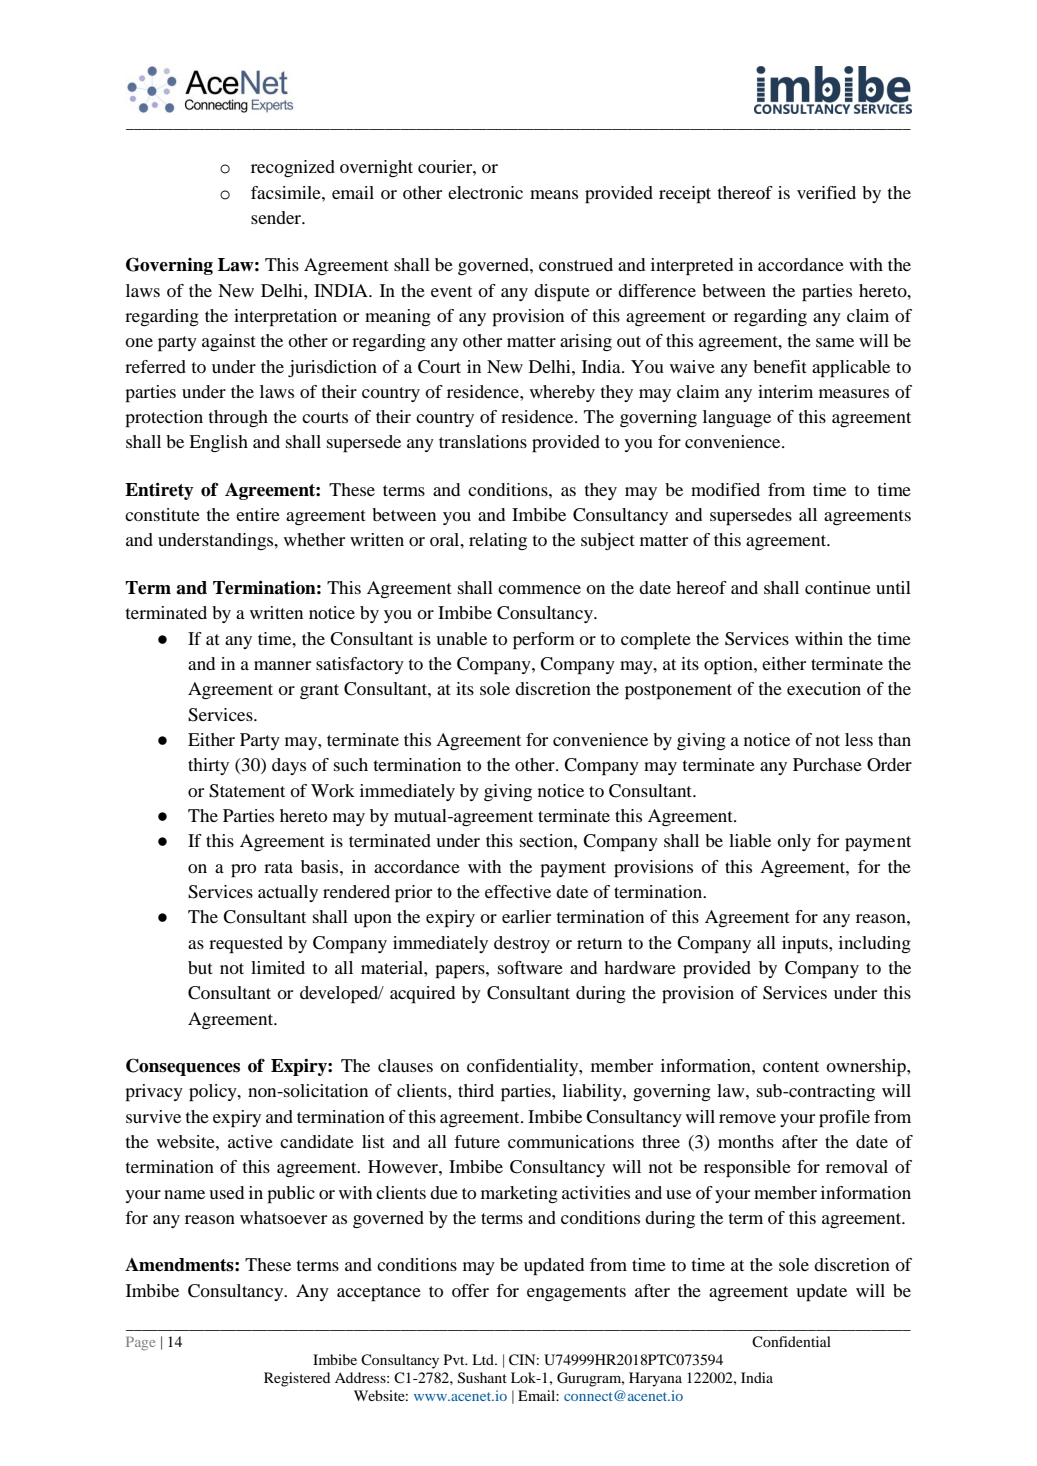  What do you see at coordinates (826, 192) in the document?
I see `verified` at bounding box center [826, 192].
